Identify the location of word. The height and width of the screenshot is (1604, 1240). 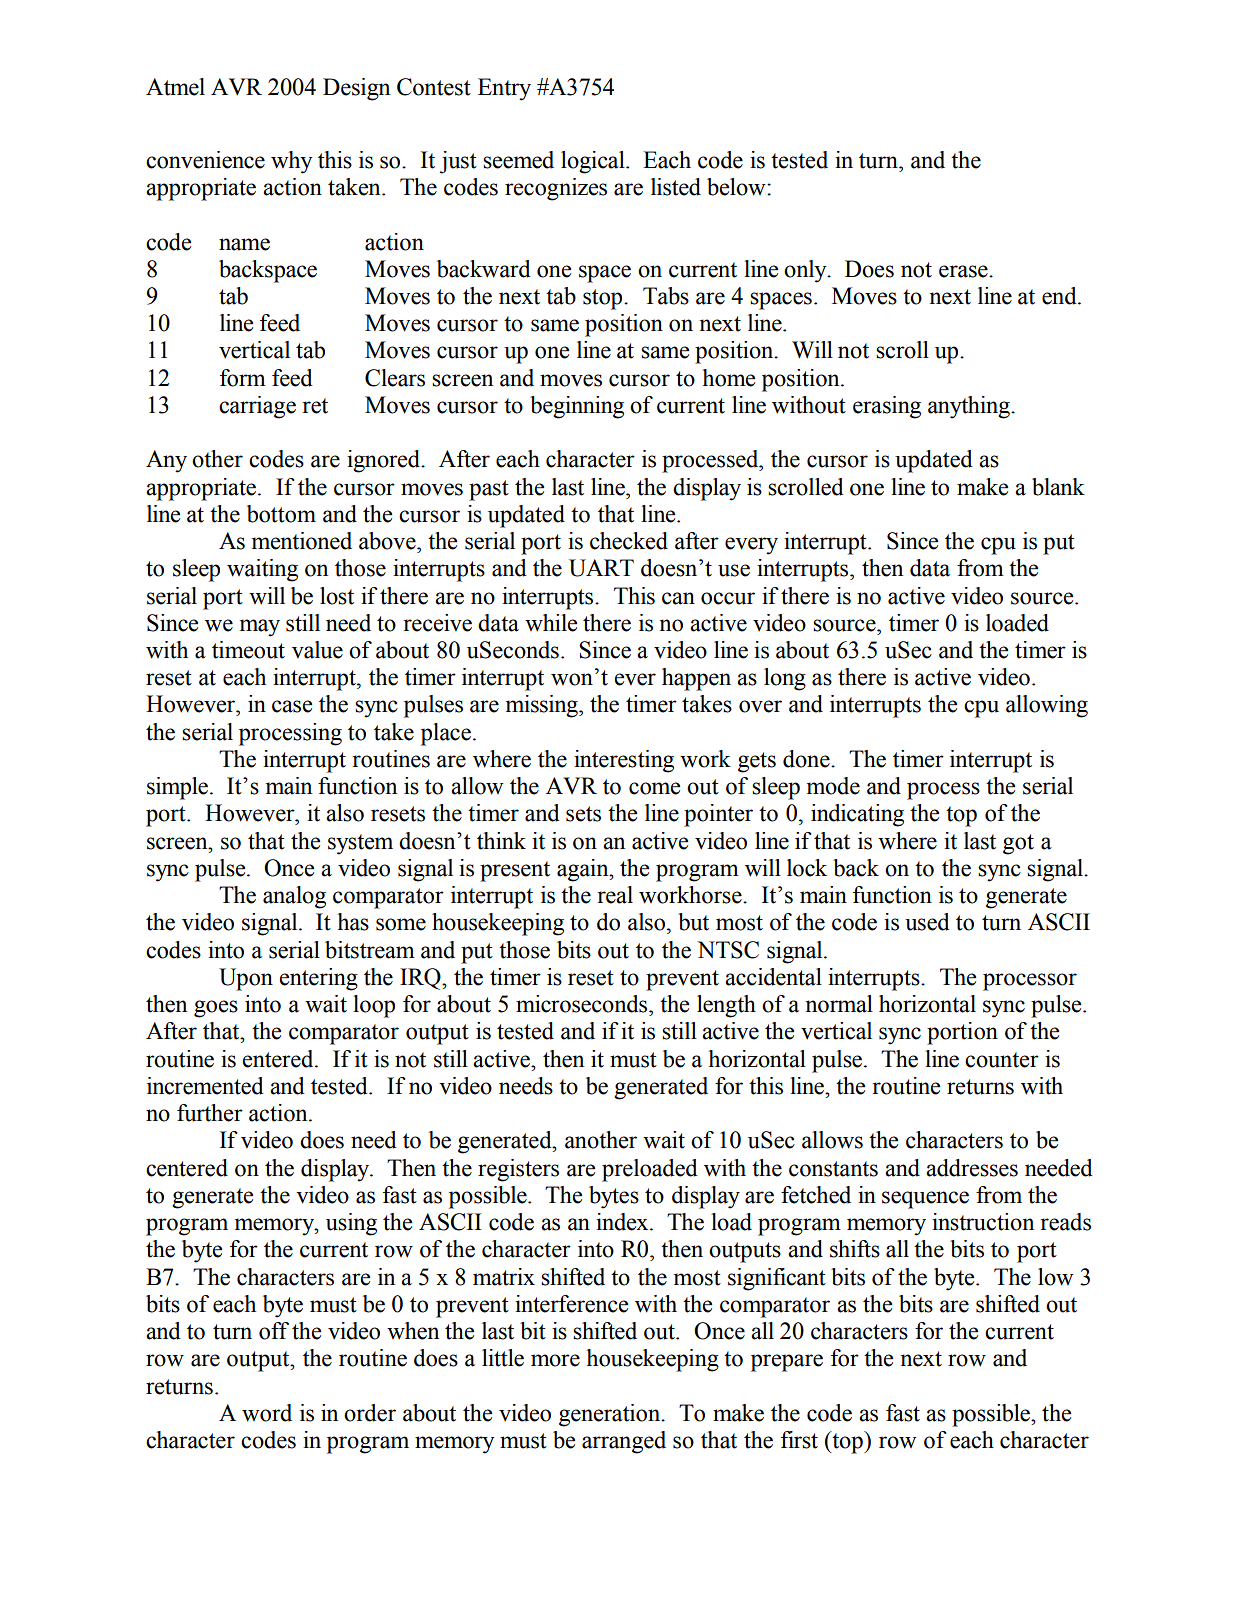
(267, 1413).
